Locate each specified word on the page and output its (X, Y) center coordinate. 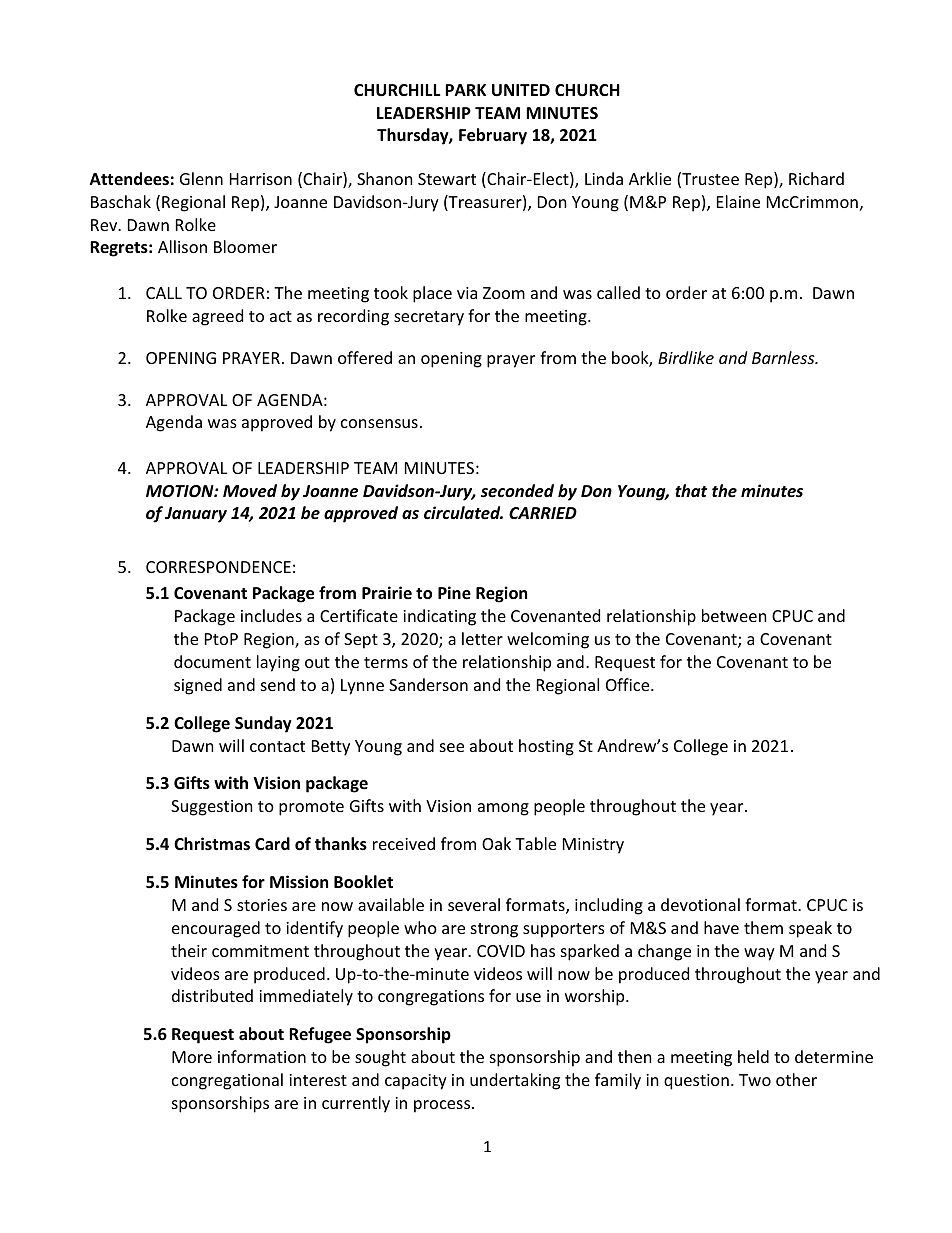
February (493, 136)
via (467, 293)
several (474, 904)
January (196, 515)
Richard (816, 178)
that (691, 490)
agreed (217, 317)
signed (198, 686)
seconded (517, 491)
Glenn (201, 178)
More (192, 1057)
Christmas (212, 843)
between (734, 615)
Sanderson (428, 684)
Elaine (738, 201)
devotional (700, 904)
